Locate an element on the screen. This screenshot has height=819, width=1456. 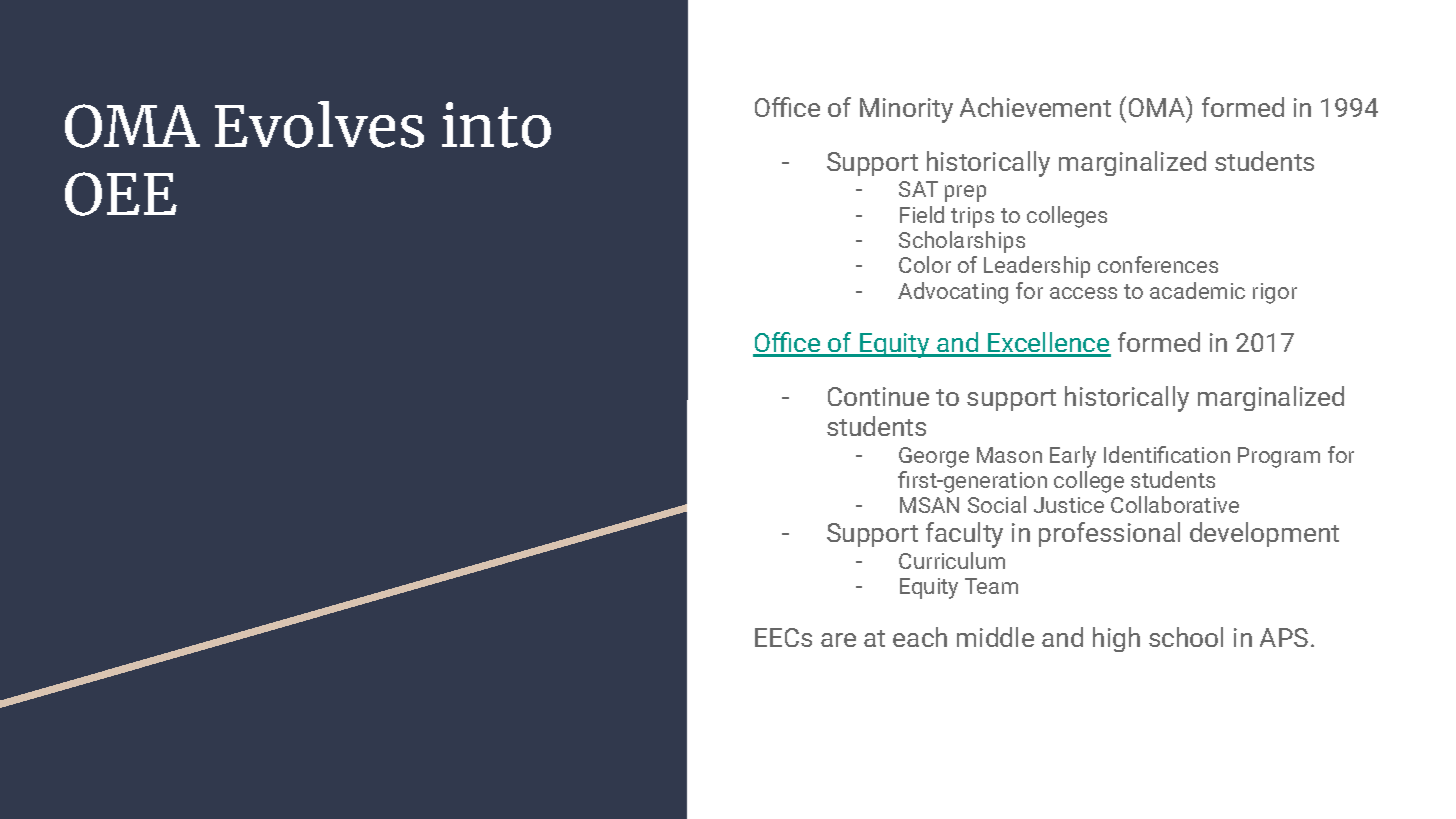
Achievement is located at coordinates (1035, 107).
